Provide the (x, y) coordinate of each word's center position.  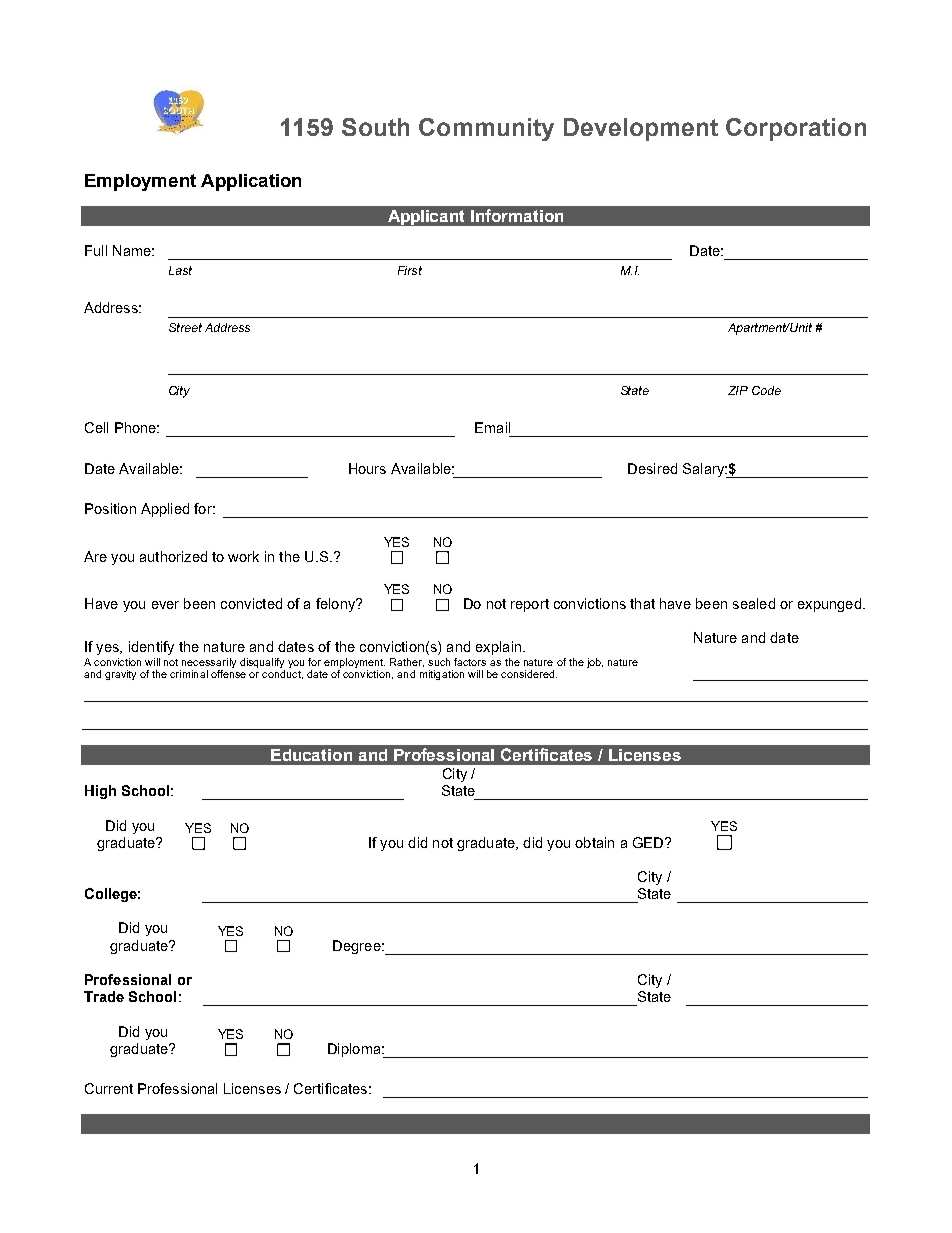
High (100, 792)
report (530, 605)
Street (185, 327)
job (595, 663)
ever (165, 605)
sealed (754, 603)
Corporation (796, 129)
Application (251, 182)
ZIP (738, 390)
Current (109, 1088)
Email (492, 427)
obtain (594, 842)
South (375, 127)
